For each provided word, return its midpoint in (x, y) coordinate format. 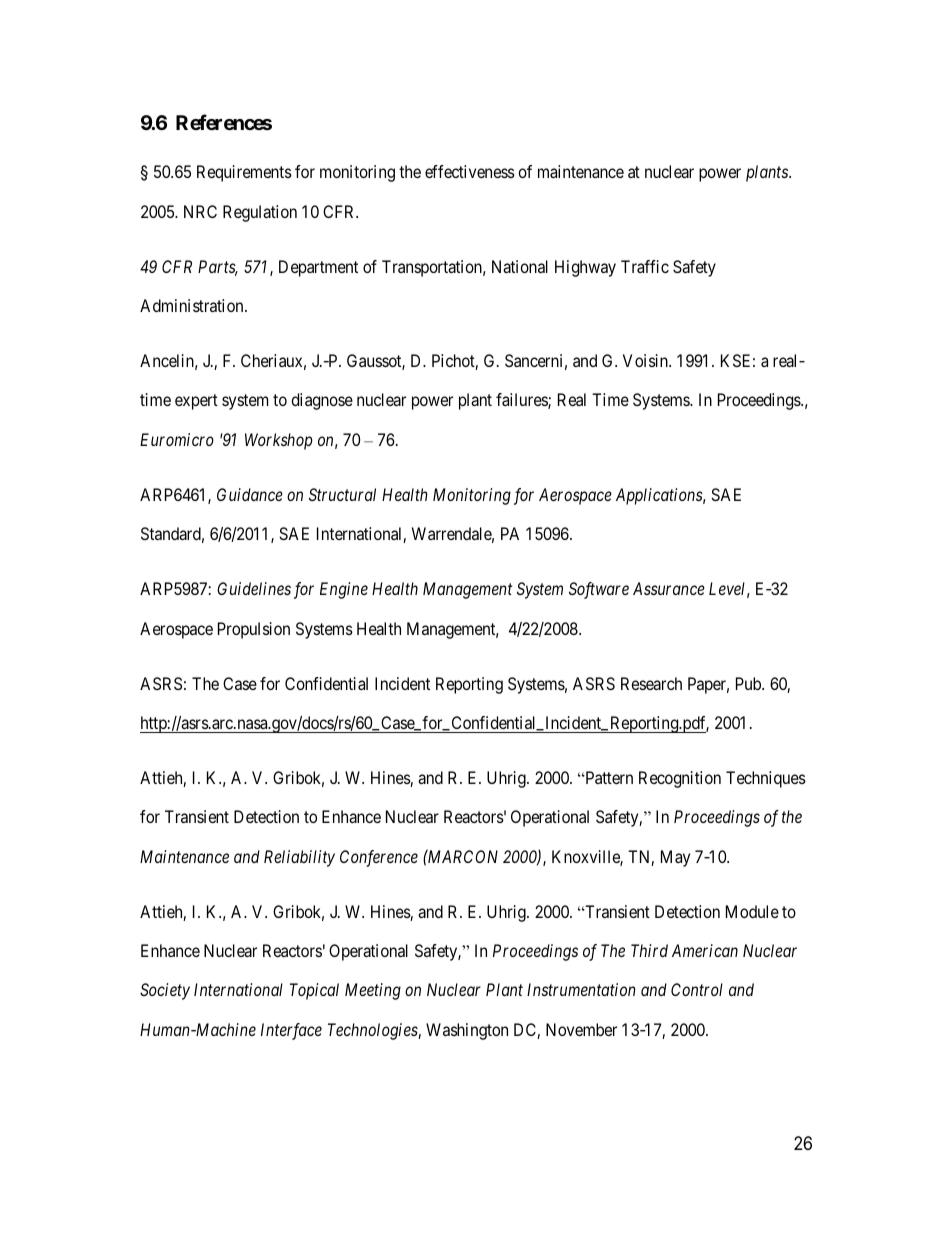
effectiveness (470, 171)
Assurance (669, 588)
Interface (291, 1031)
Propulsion (254, 630)
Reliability (299, 858)
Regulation (260, 213)
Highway (585, 268)
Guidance (250, 494)
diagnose (322, 401)
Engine (344, 590)
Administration (193, 305)
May (675, 858)
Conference (379, 858)
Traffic (645, 266)
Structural (342, 494)
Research (651, 683)
